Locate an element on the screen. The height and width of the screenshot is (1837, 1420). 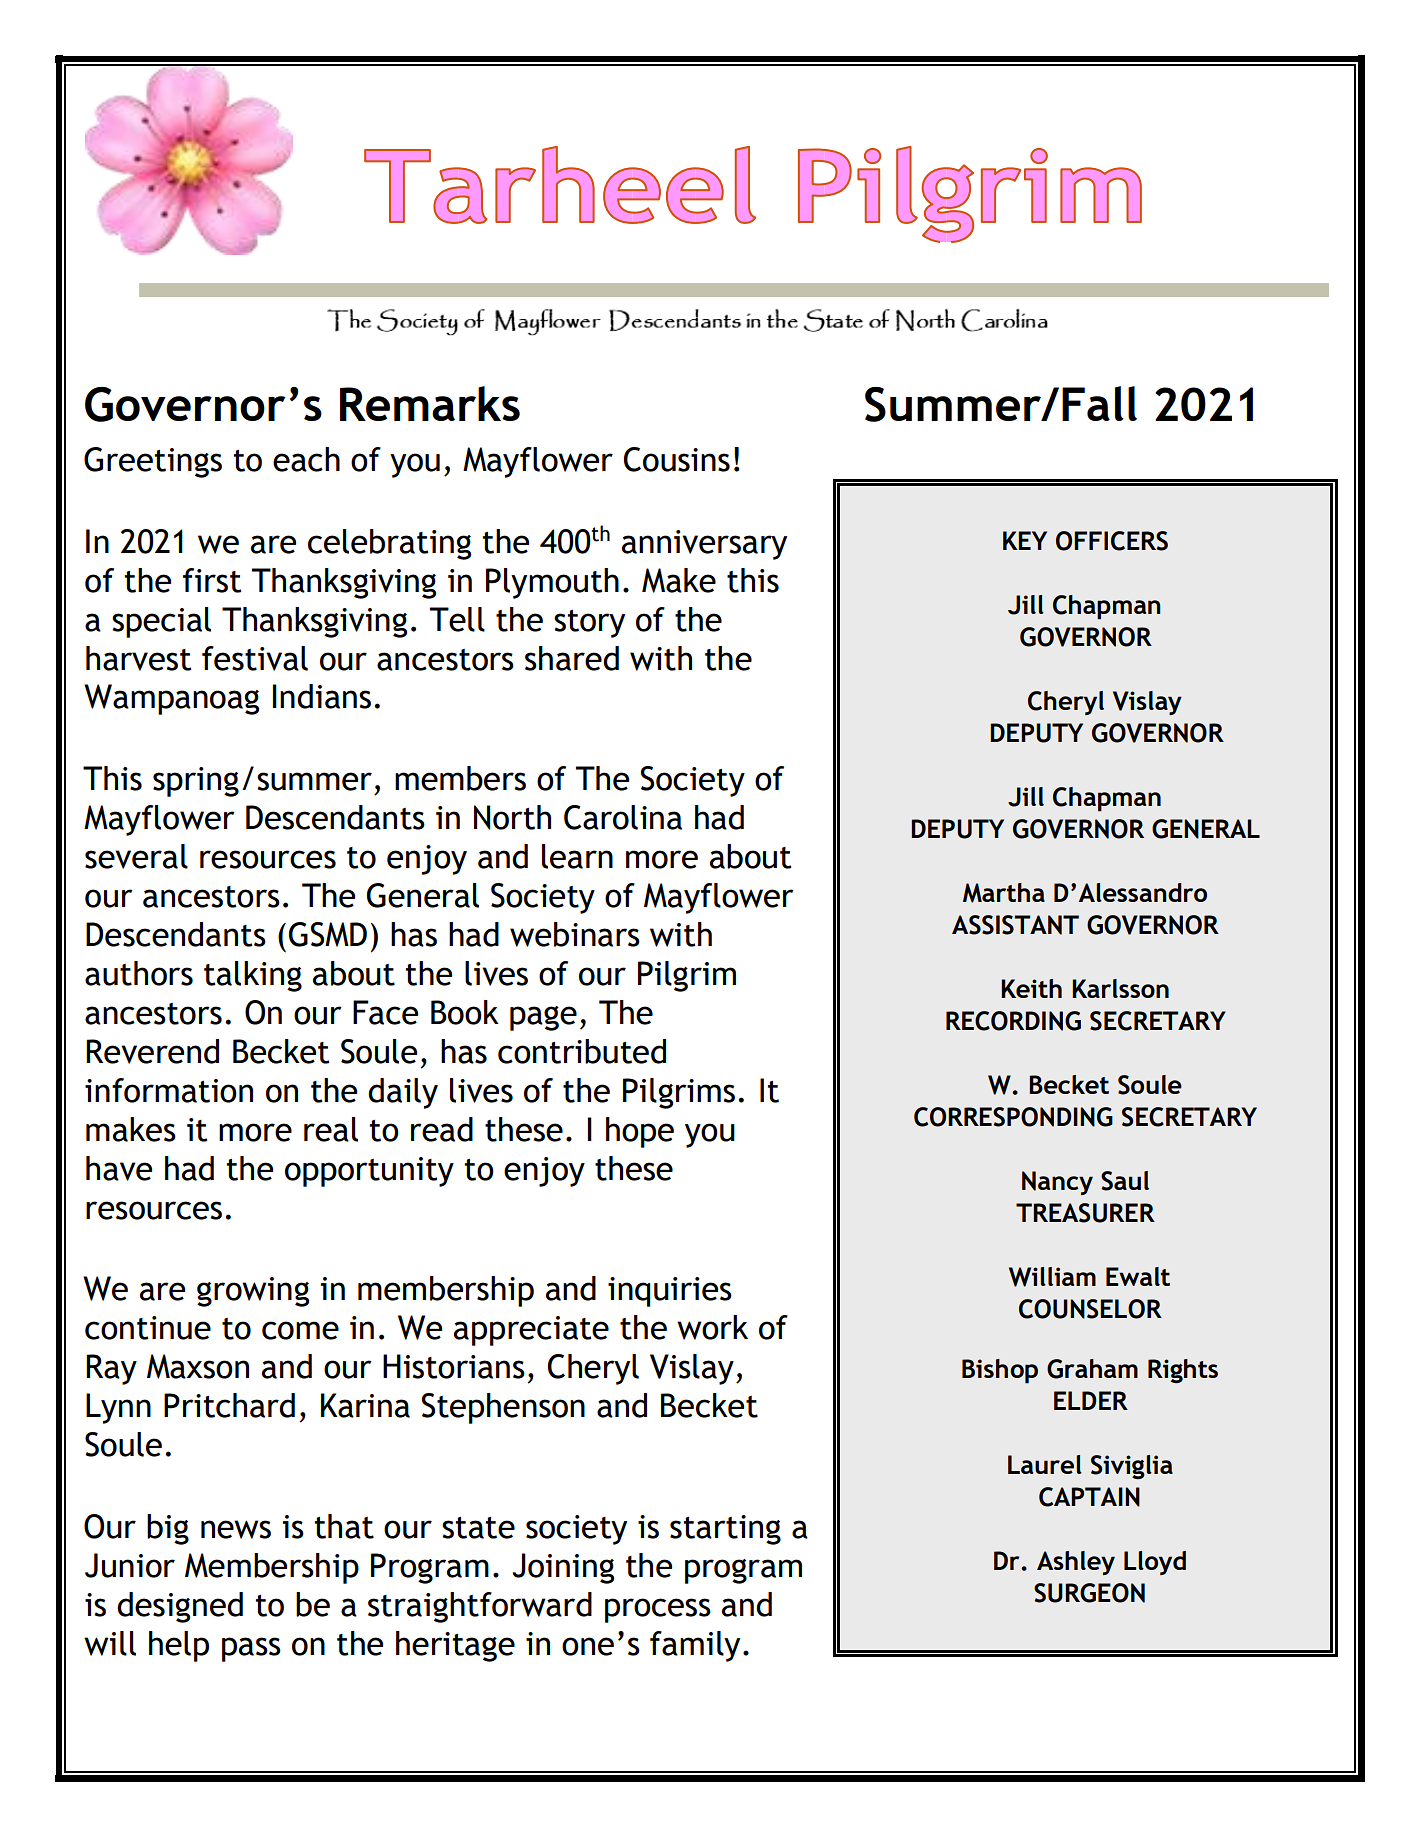
KEY is located at coordinates (1025, 540).
